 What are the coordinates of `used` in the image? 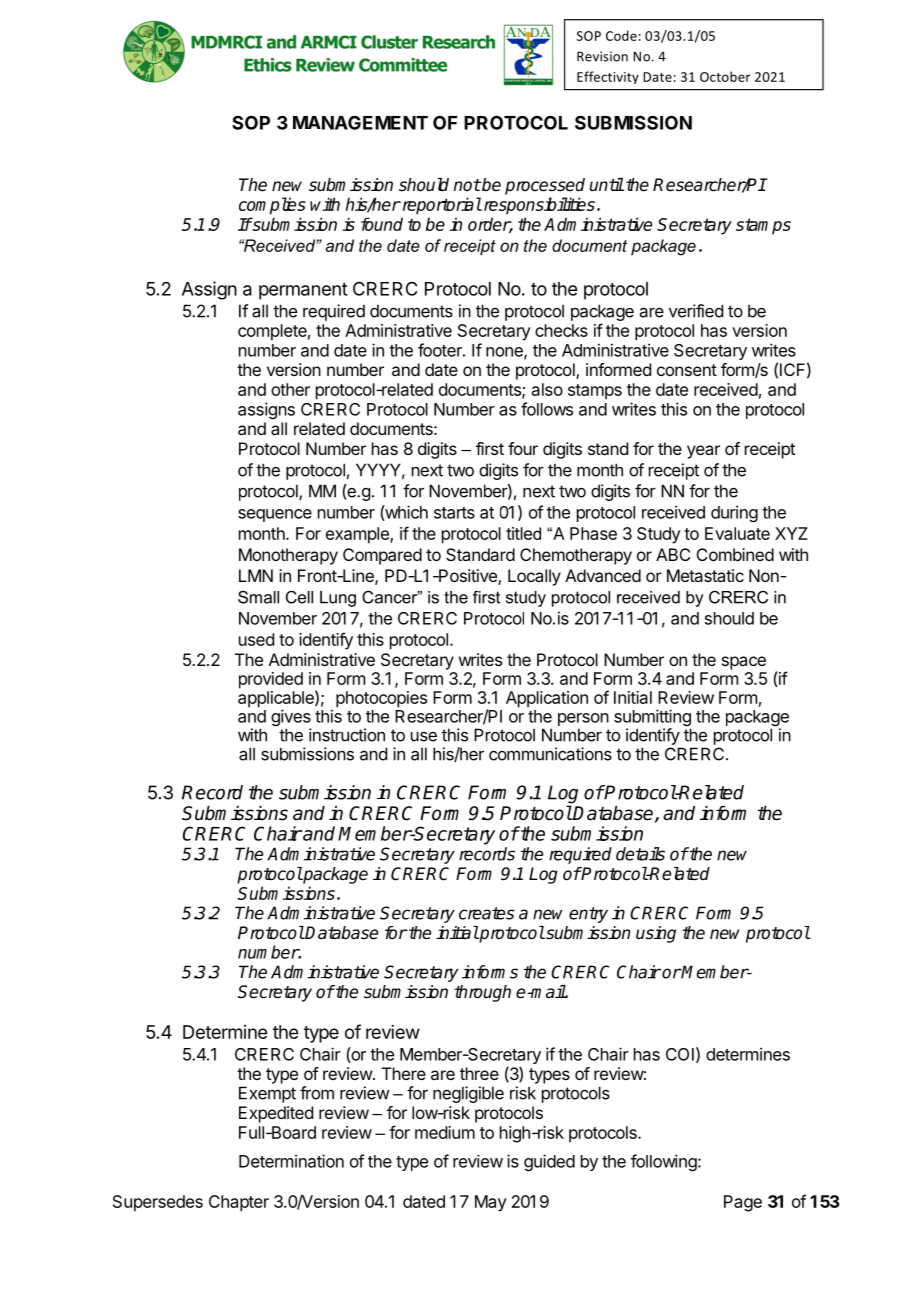 It's located at (256, 639).
